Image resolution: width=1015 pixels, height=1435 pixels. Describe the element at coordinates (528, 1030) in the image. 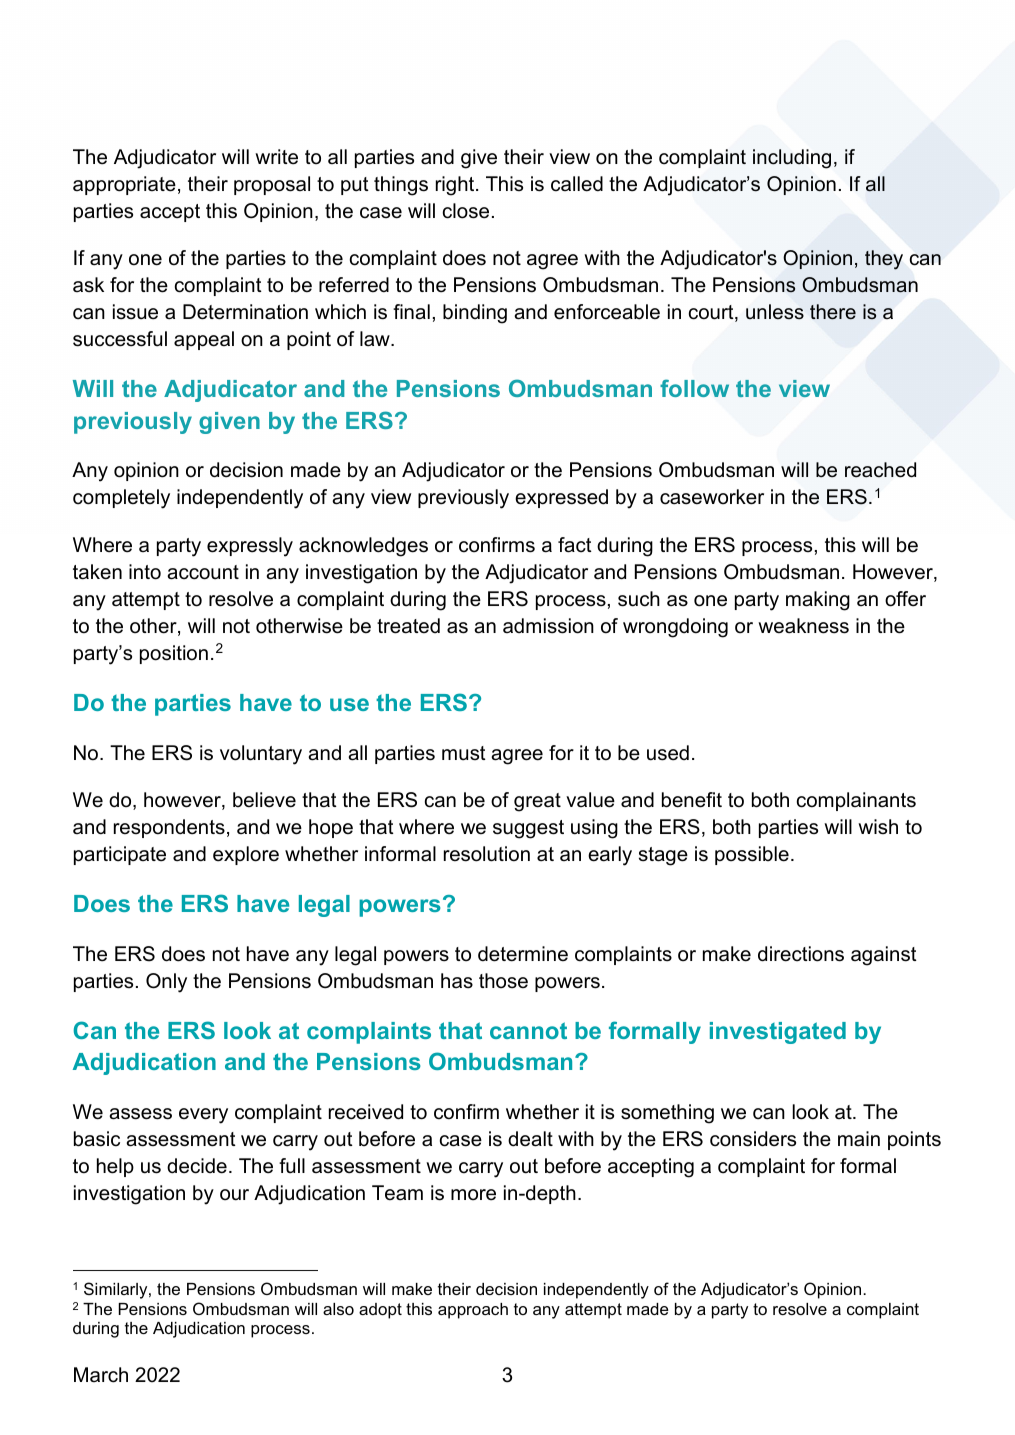

I see `cannot` at that location.
